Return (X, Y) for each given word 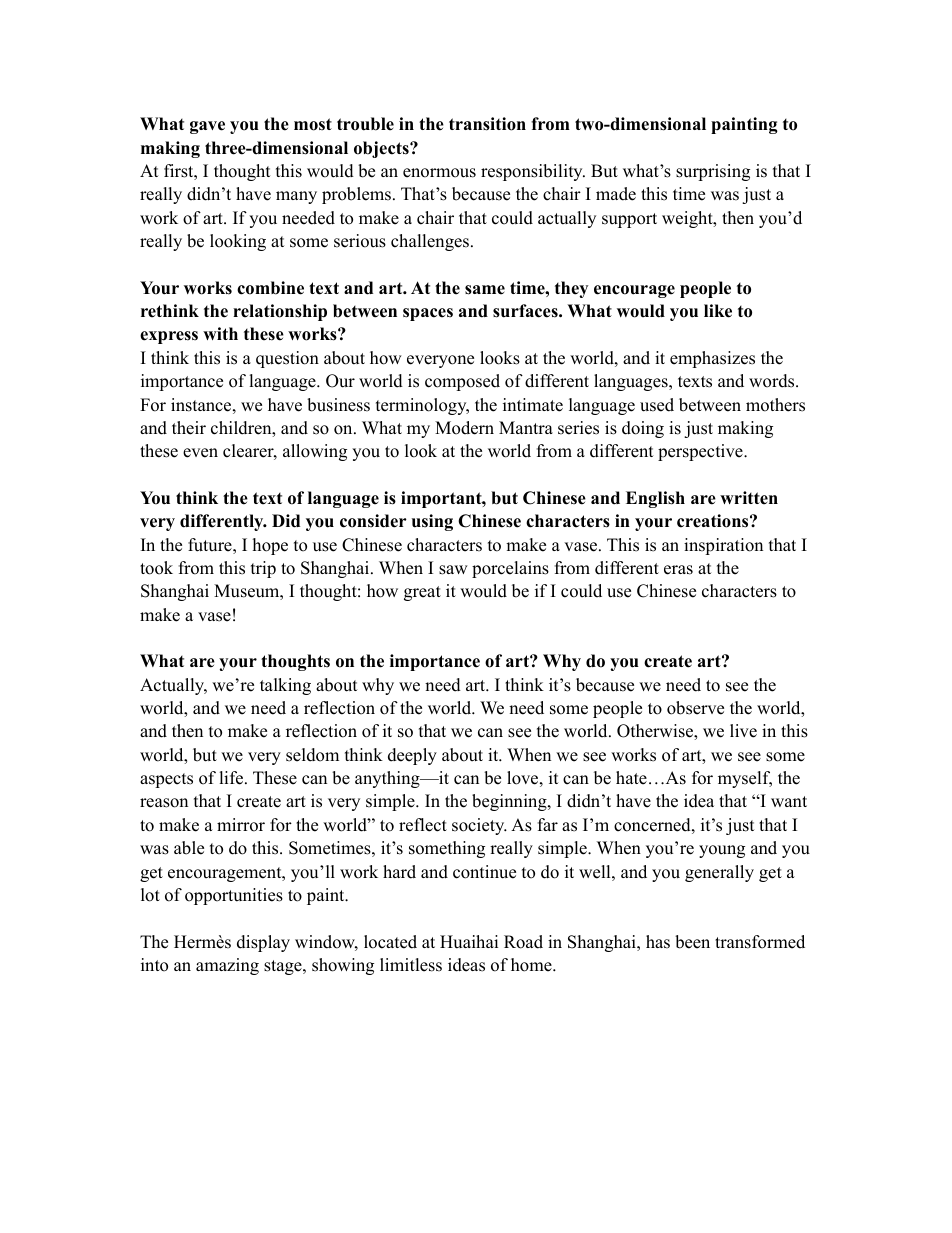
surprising (713, 172)
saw (453, 570)
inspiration (723, 546)
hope (270, 546)
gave (207, 127)
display (263, 943)
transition (487, 124)
